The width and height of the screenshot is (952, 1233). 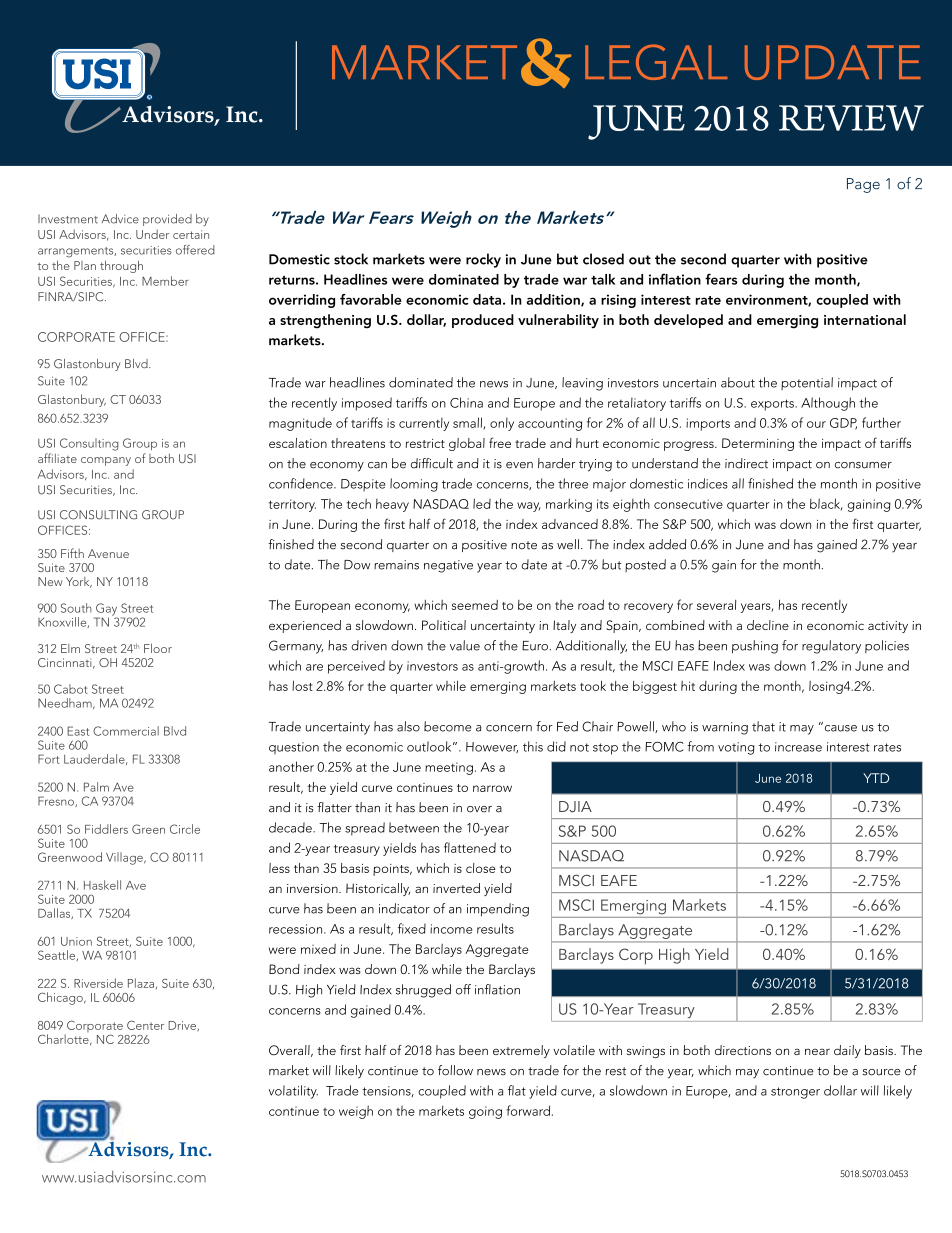 I want to click on LEGAL, so click(x=656, y=62).
